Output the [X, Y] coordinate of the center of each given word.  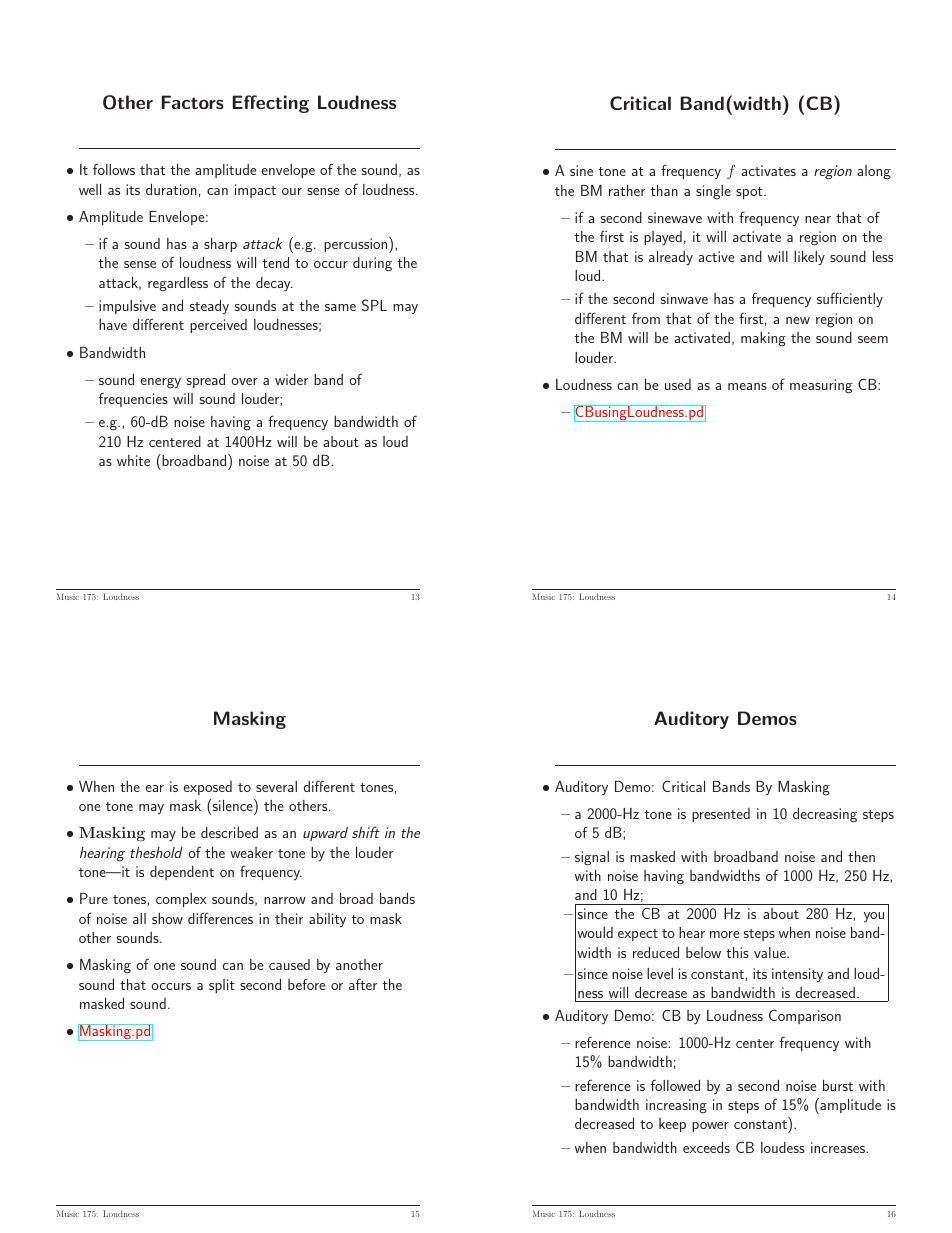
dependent [182, 873]
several [276, 786]
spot [750, 193]
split [222, 986]
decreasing [825, 815]
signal [592, 858]
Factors [192, 102]
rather [627, 190]
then [861, 856]
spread [206, 381]
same [340, 307]
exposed [207, 788]
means [747, 386]
